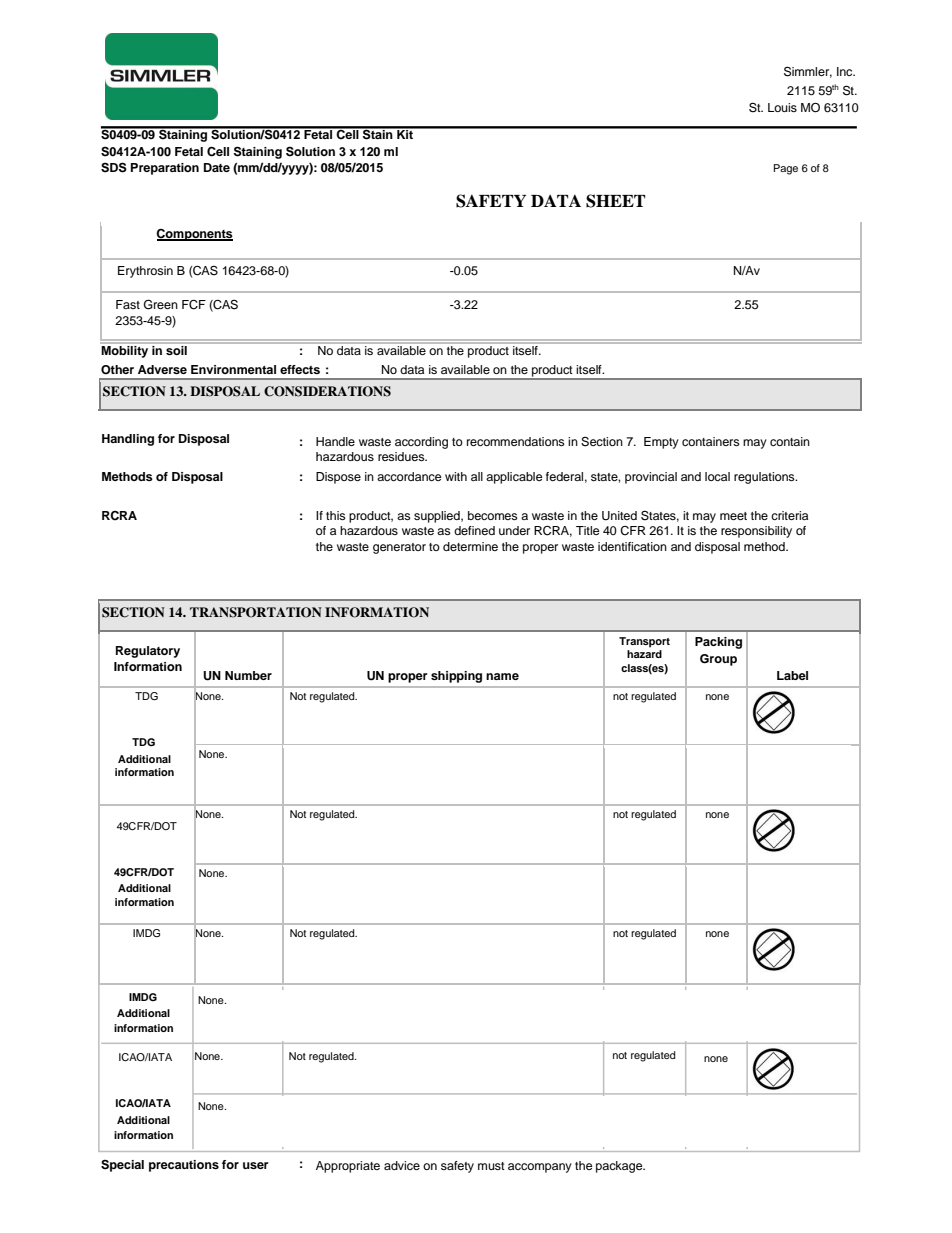  What do you see at coordinates (248, 675) in the screenshot?
I see `Number` at bounding box center [248, 675].
